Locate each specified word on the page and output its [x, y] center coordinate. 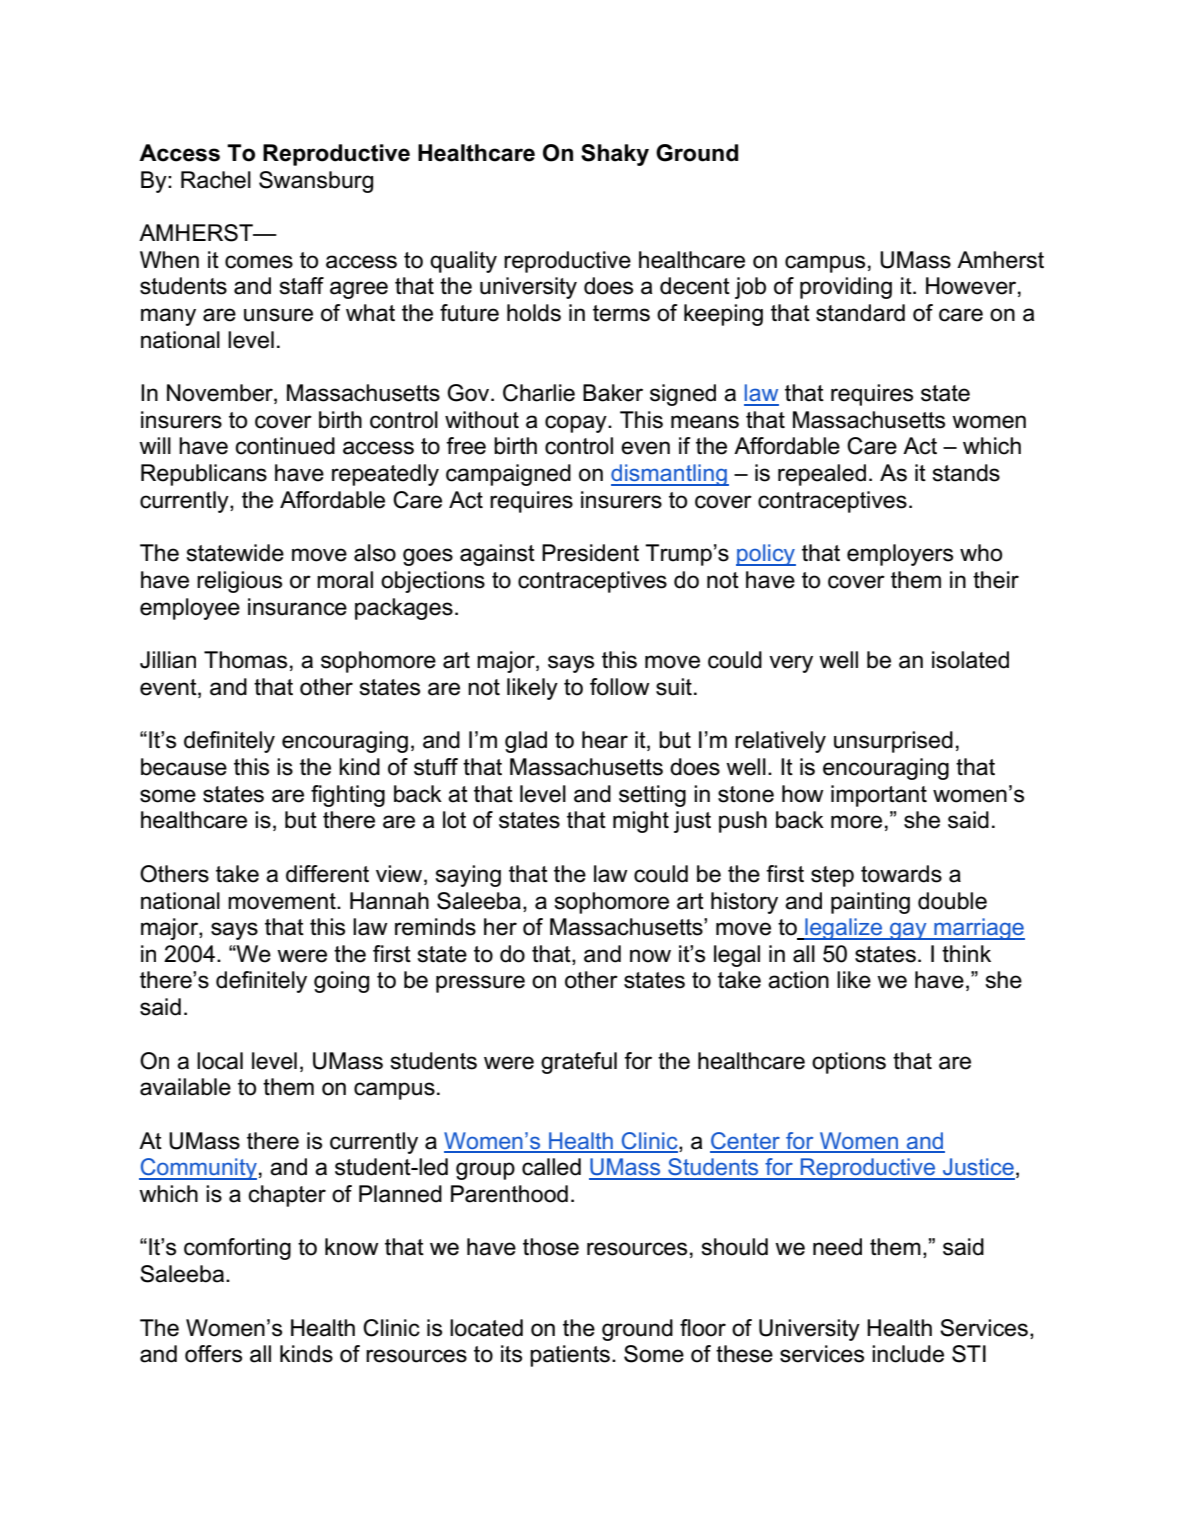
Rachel [216, 180]
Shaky [615, 155]
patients [570, 1356]
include [908, 1354]
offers [213, 1354]
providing [846, 288]
